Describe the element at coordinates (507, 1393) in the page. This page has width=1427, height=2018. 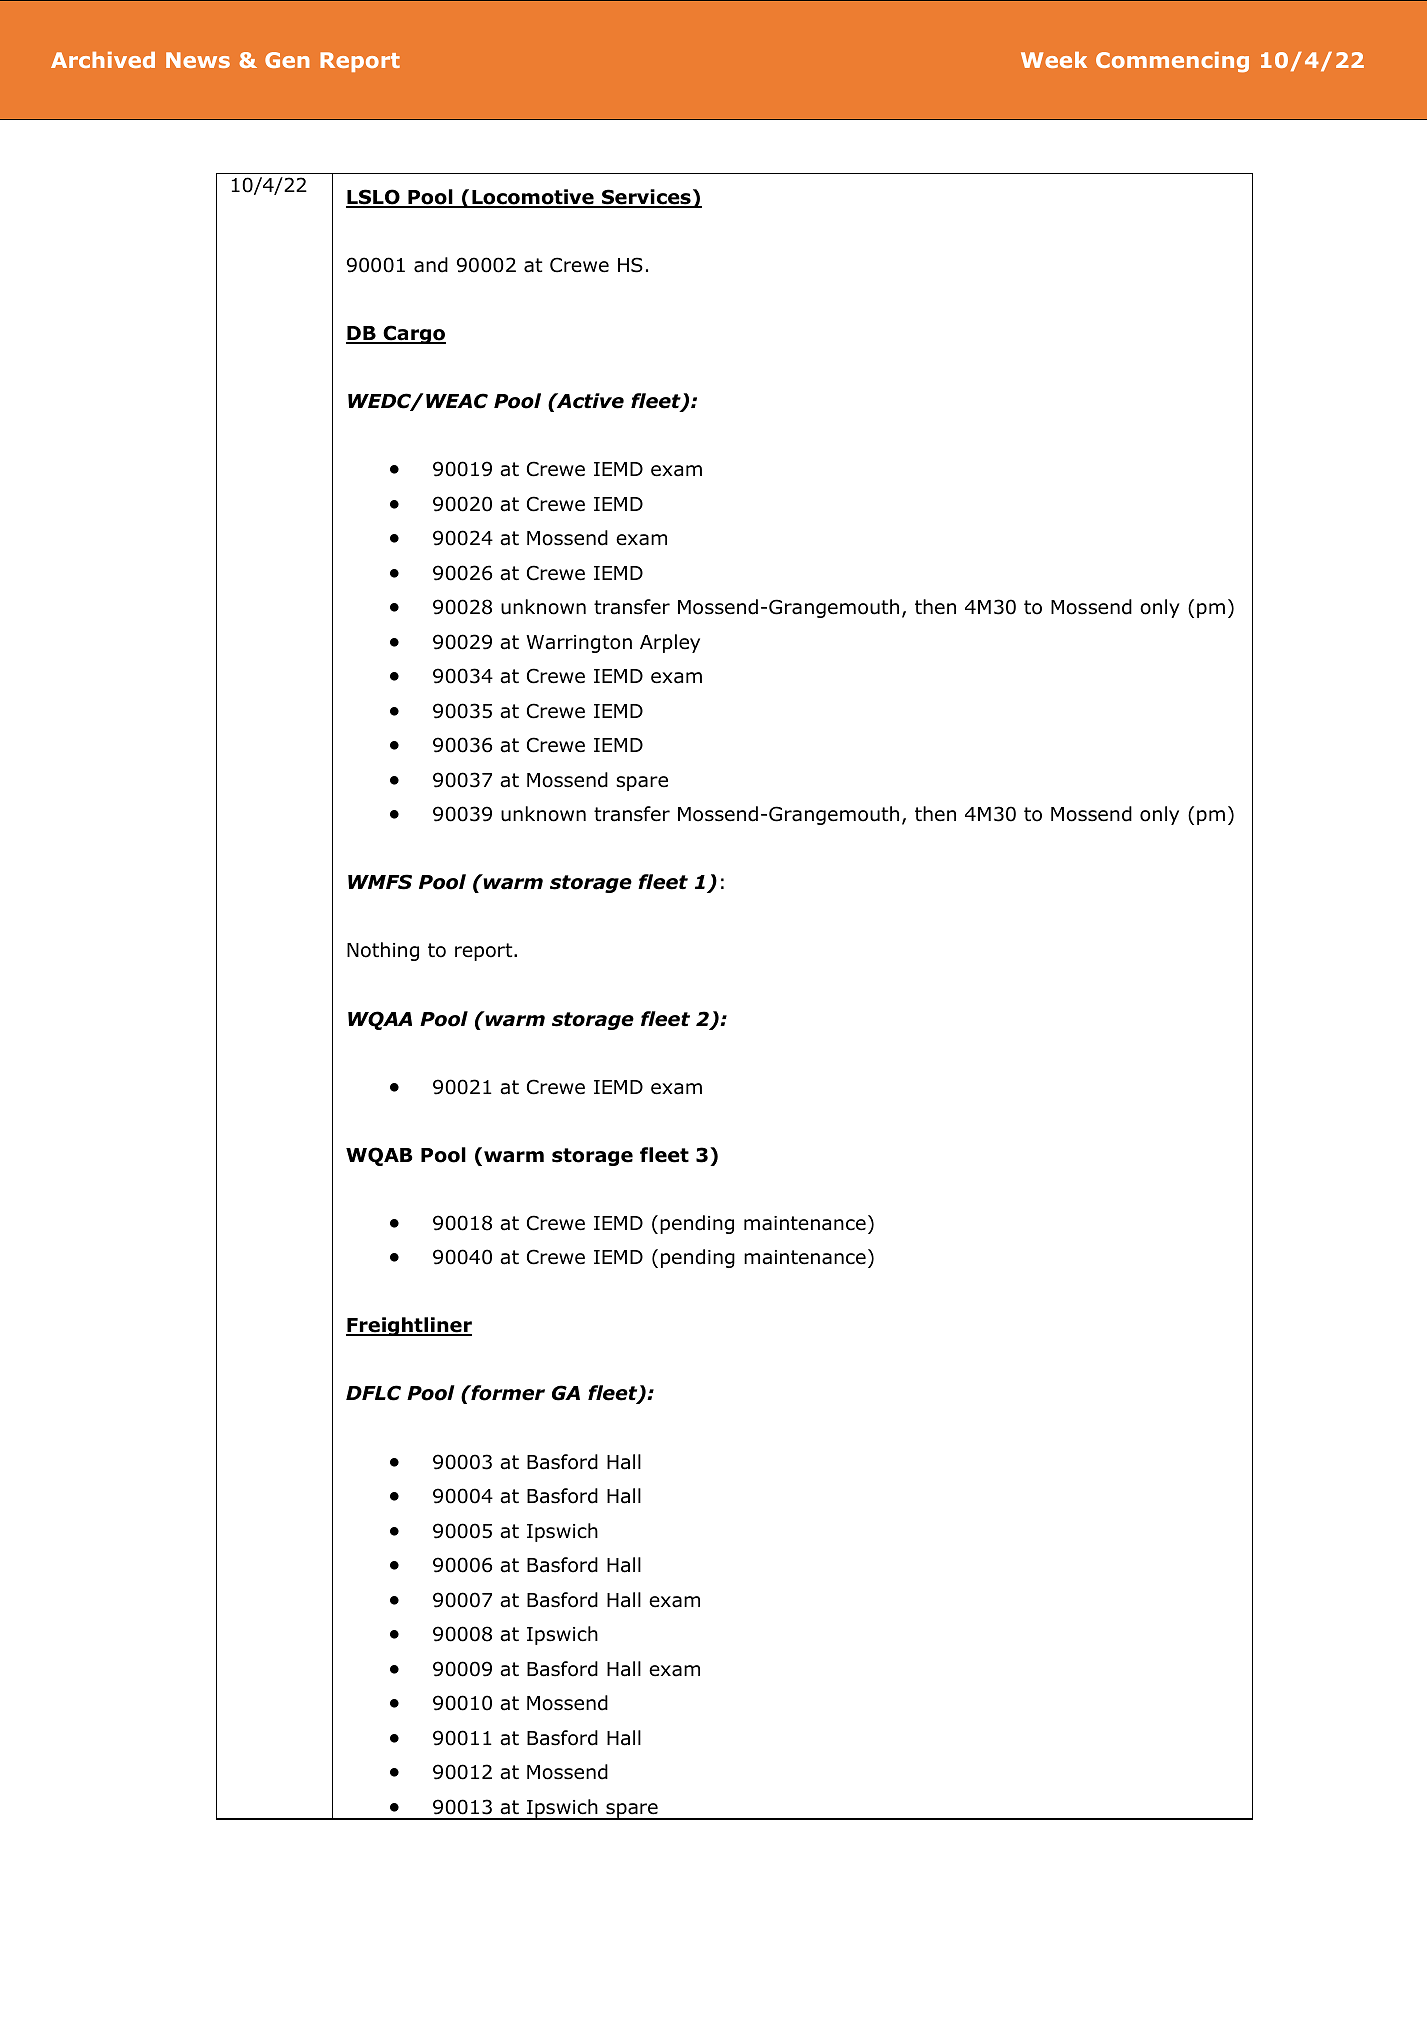
I see `former` at that location.
